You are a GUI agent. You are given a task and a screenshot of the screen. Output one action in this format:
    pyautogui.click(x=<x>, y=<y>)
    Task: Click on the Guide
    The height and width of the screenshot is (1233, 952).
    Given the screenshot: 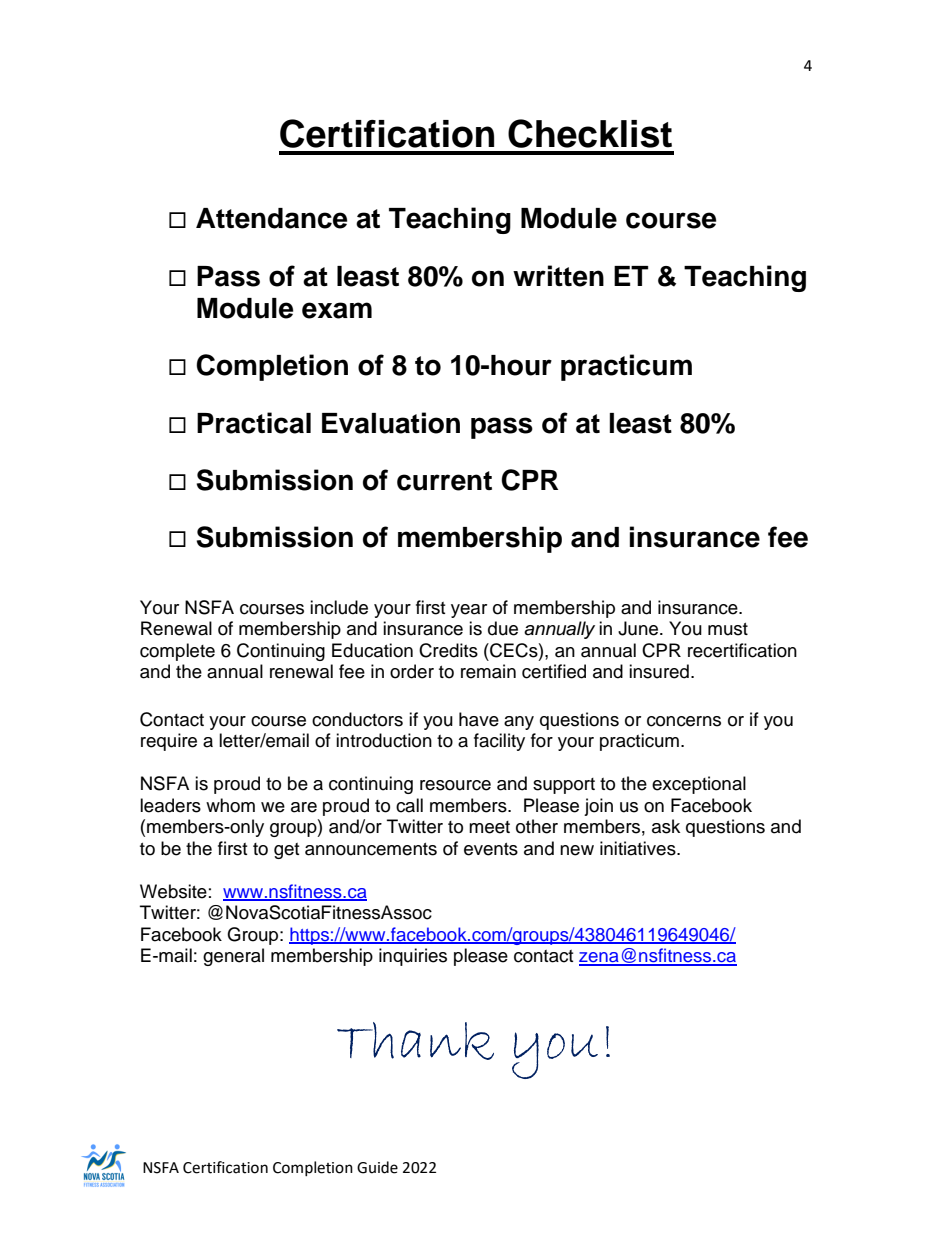 What is the action you would take?
    pyautogui.click(x=377, y=1167)
